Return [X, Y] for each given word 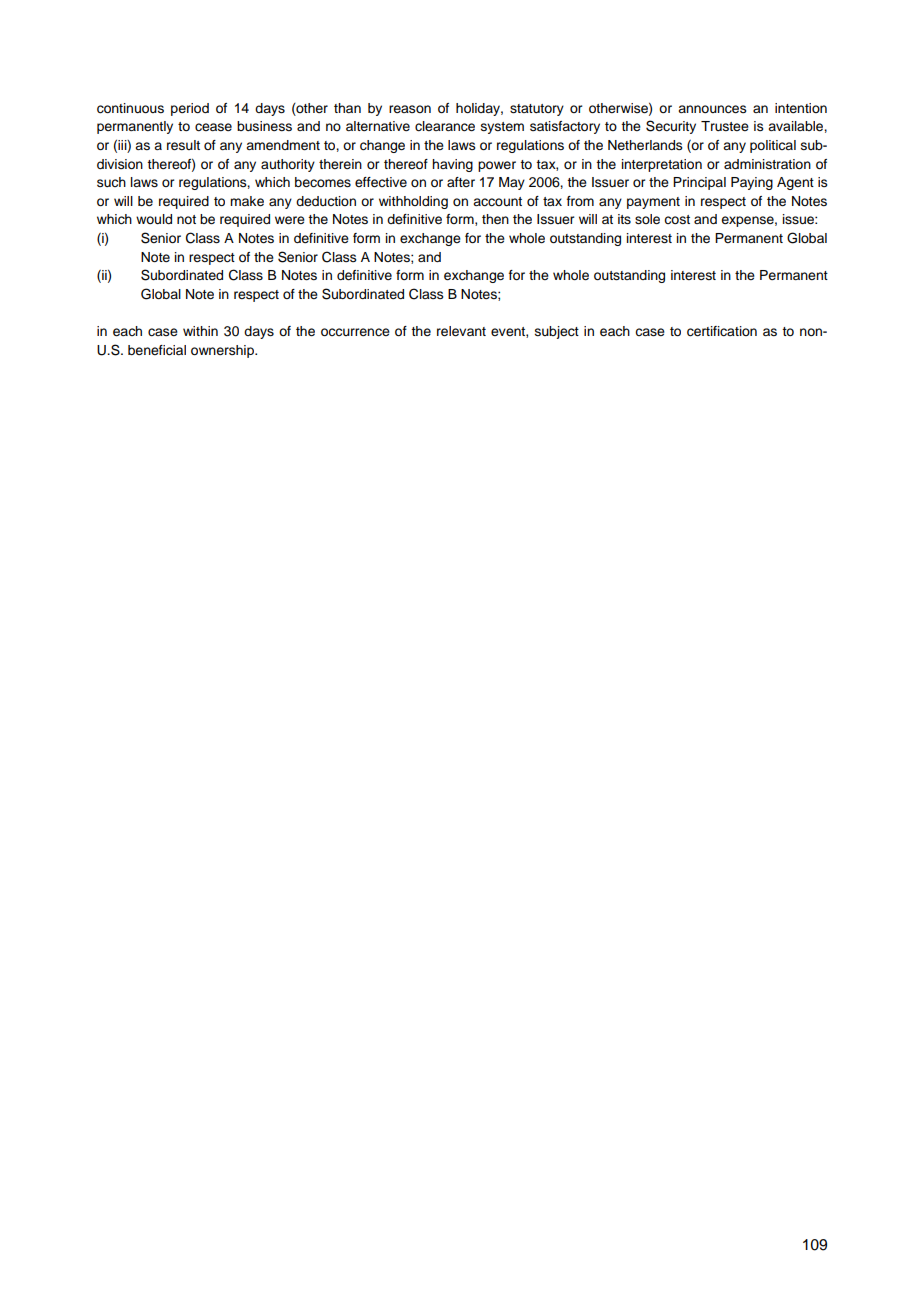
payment [653, 203]
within [200, 331]
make [247, 201]
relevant [461, 331]
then [495, 219]
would [154, 219]
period [190, 109]
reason [410, 109]
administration [767, 164]
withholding [413, 202]
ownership [223, 351]
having [452, 165]
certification [722, 331]
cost [677, 219]
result [183, 145]
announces [712, 109]
